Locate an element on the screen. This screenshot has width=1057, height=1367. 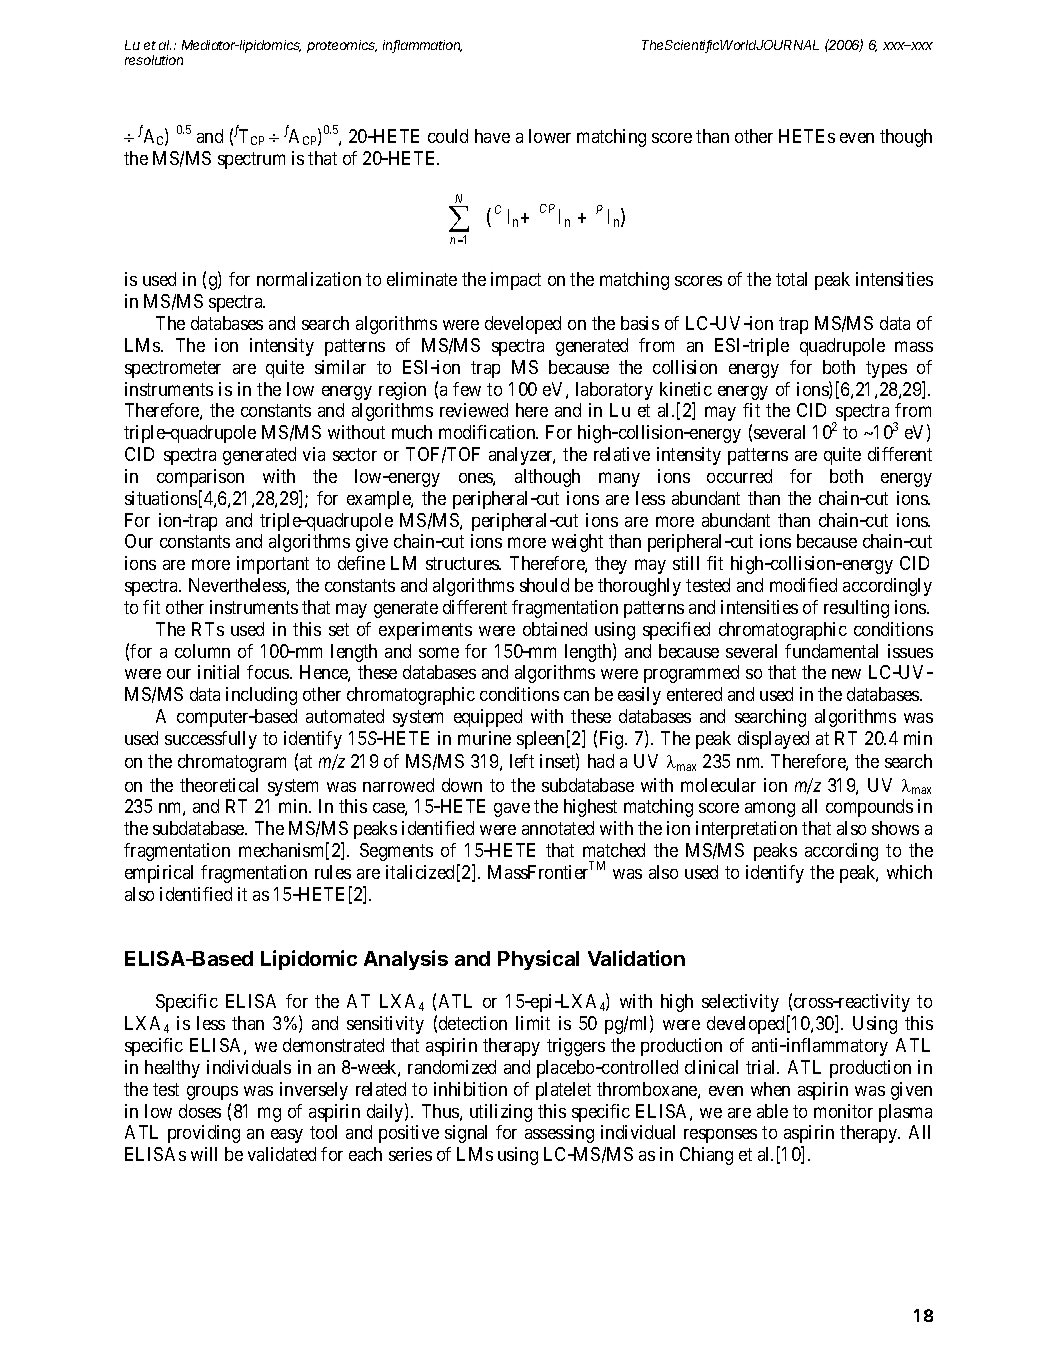
types is located at coordinates (886, 369).
